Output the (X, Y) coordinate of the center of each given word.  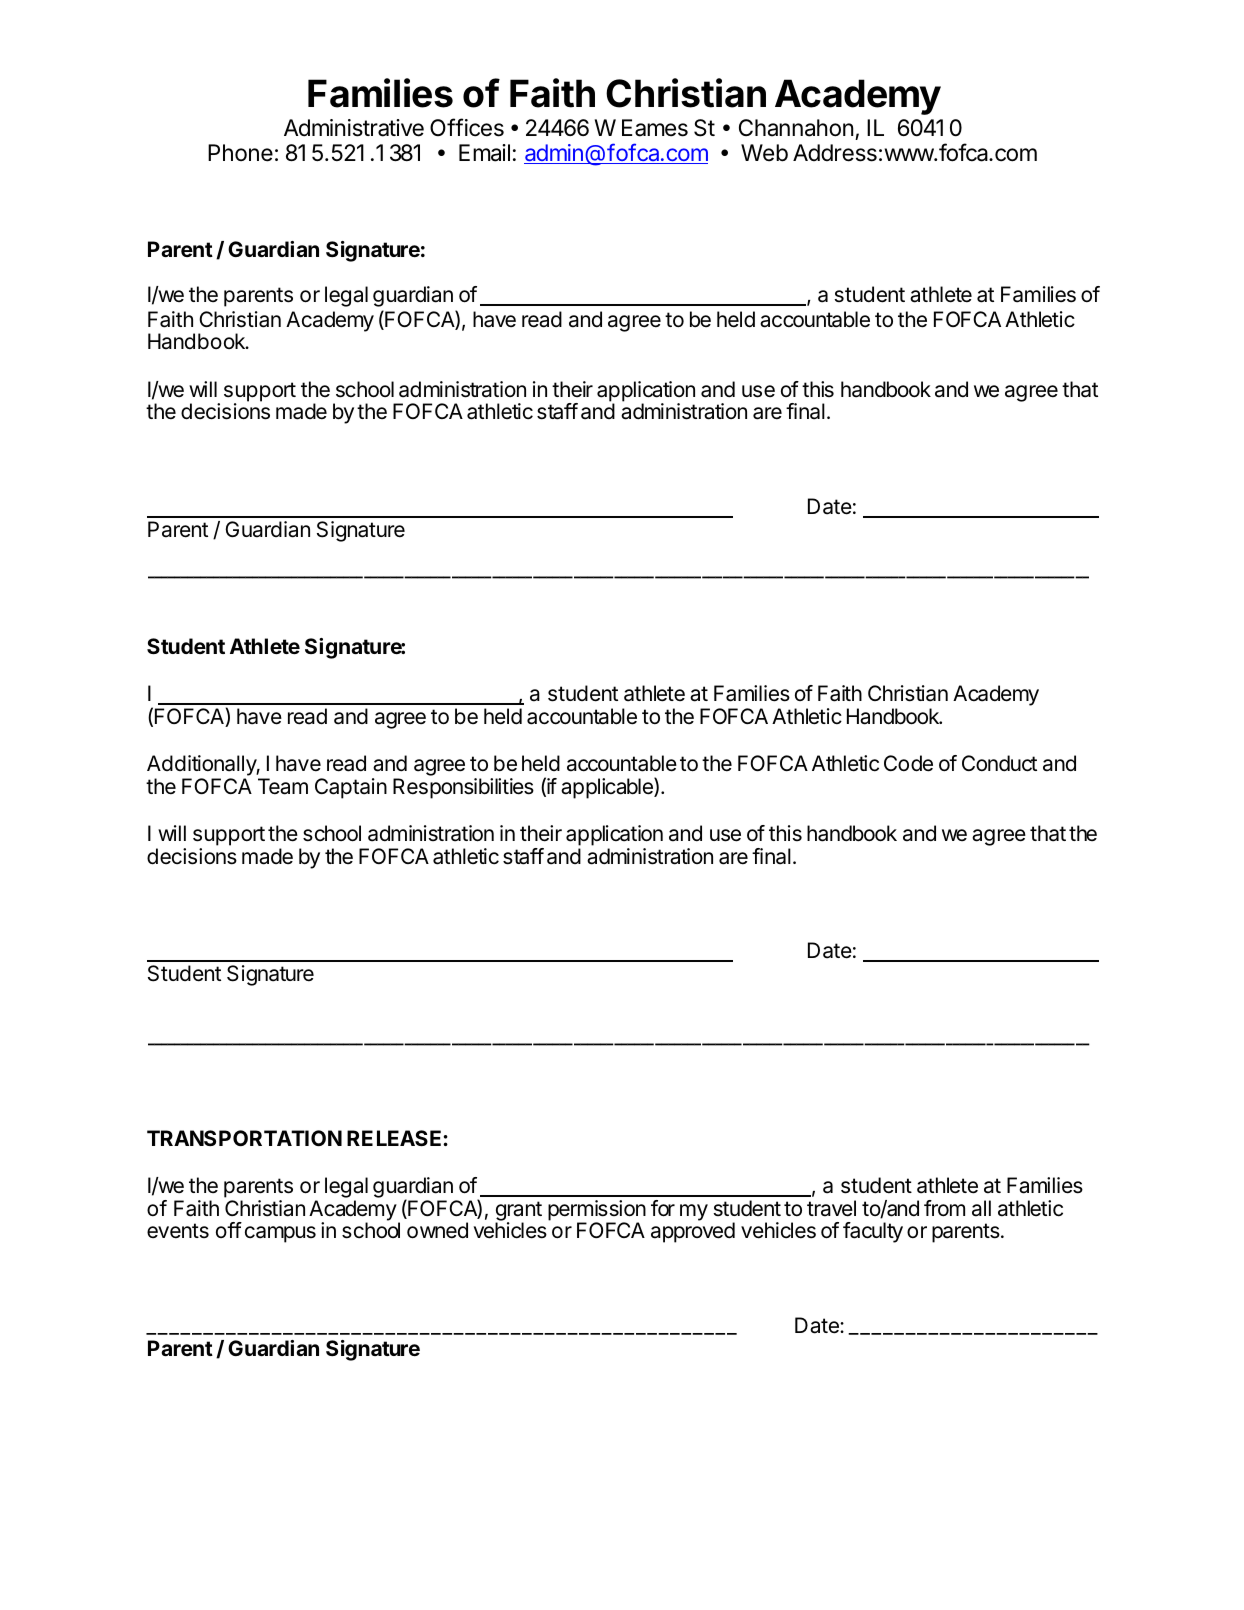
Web (764, 153)
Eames (655, 128)
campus (280, 1234)
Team (283, 786)
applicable (608, 788)
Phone (240, 153)
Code (908, 763)
